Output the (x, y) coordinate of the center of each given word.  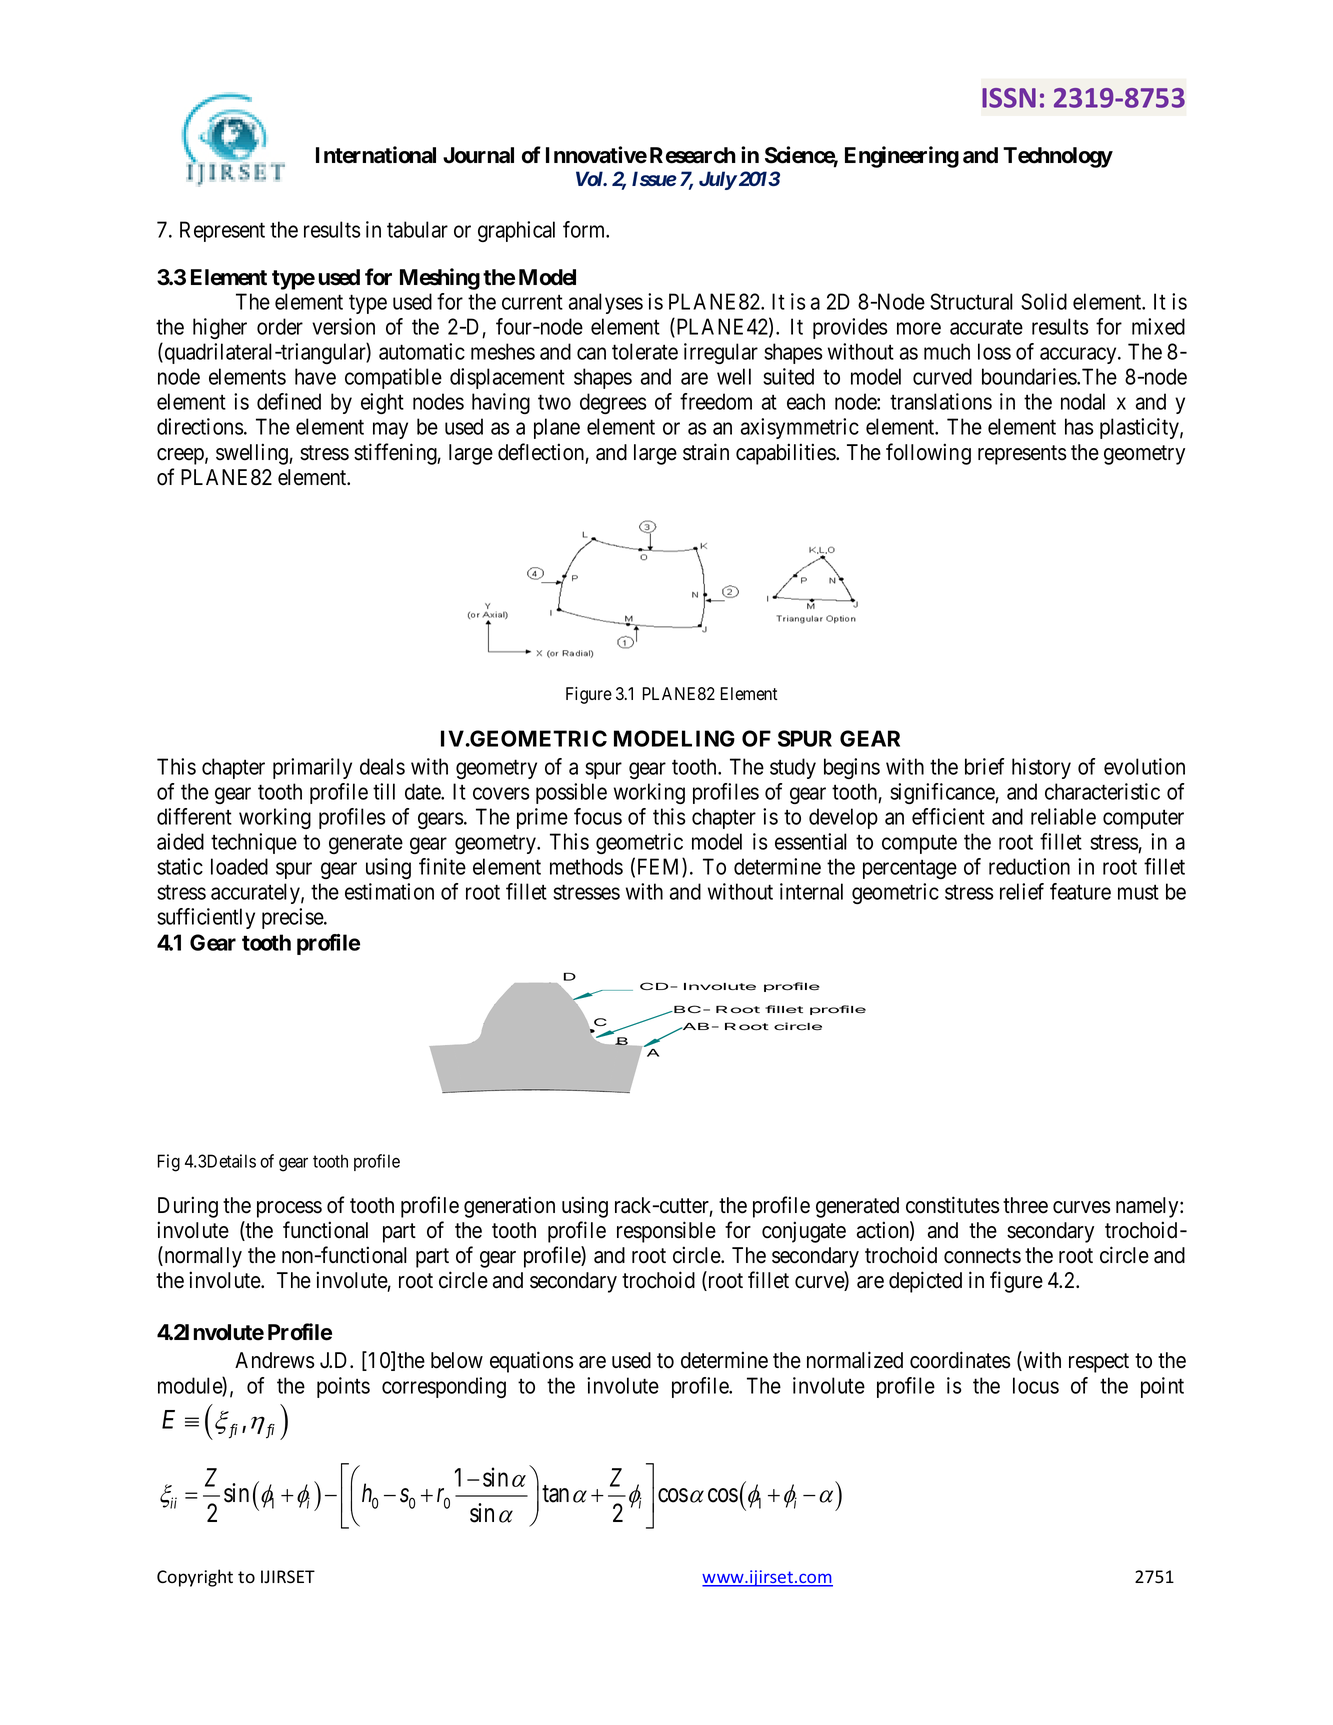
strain (706, 452)
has (1079, 426)
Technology (1058, 157)
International (376, 155)
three (1025, 1205)
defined (289, 401)
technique (254, 843)
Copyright (195, 1578)
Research (693, 155)
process (289, 1209)
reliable (1063, 816)
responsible (666, 1232)
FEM (660, 867)
